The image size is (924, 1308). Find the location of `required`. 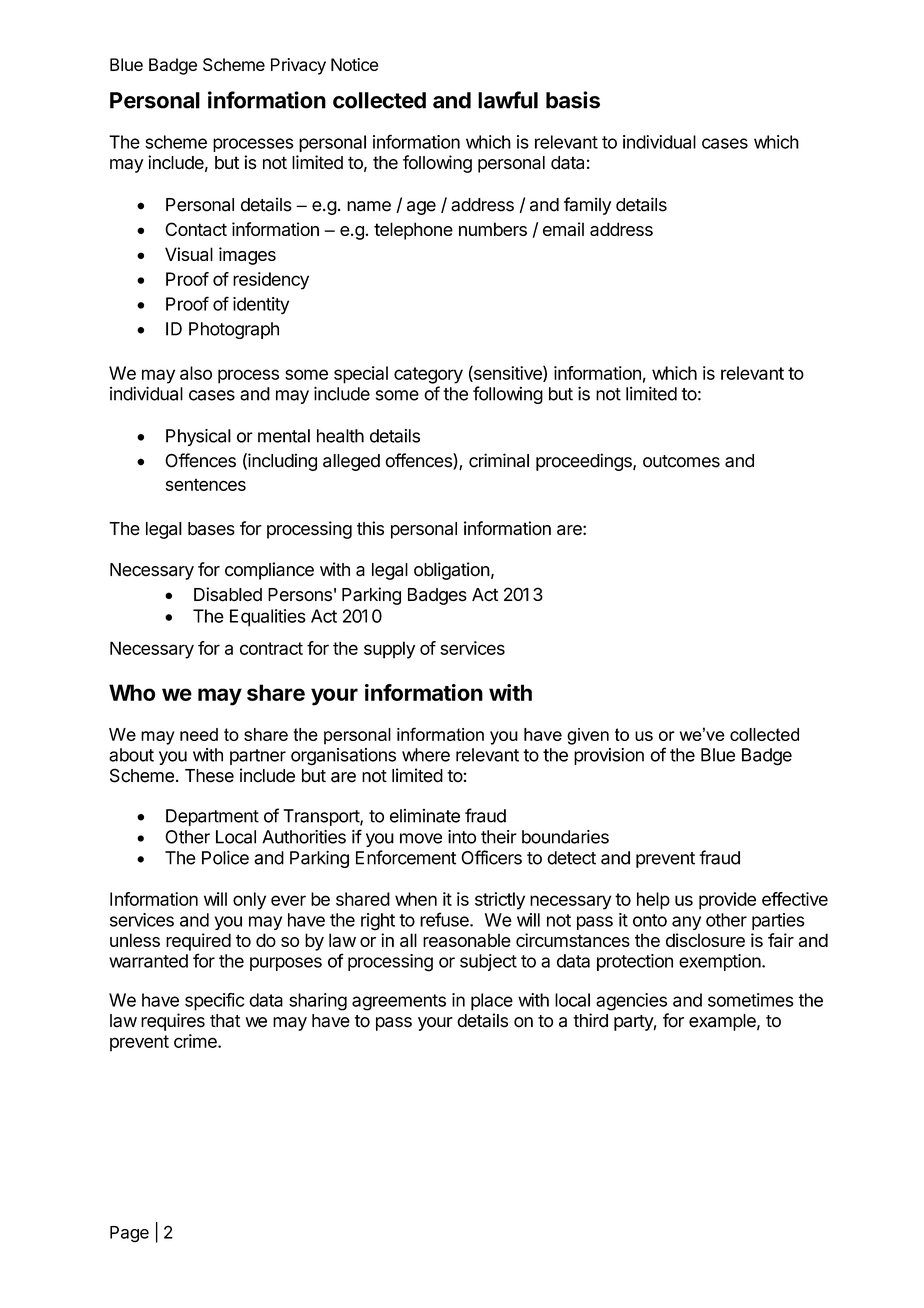

required is located at coordinates (198, 942).
